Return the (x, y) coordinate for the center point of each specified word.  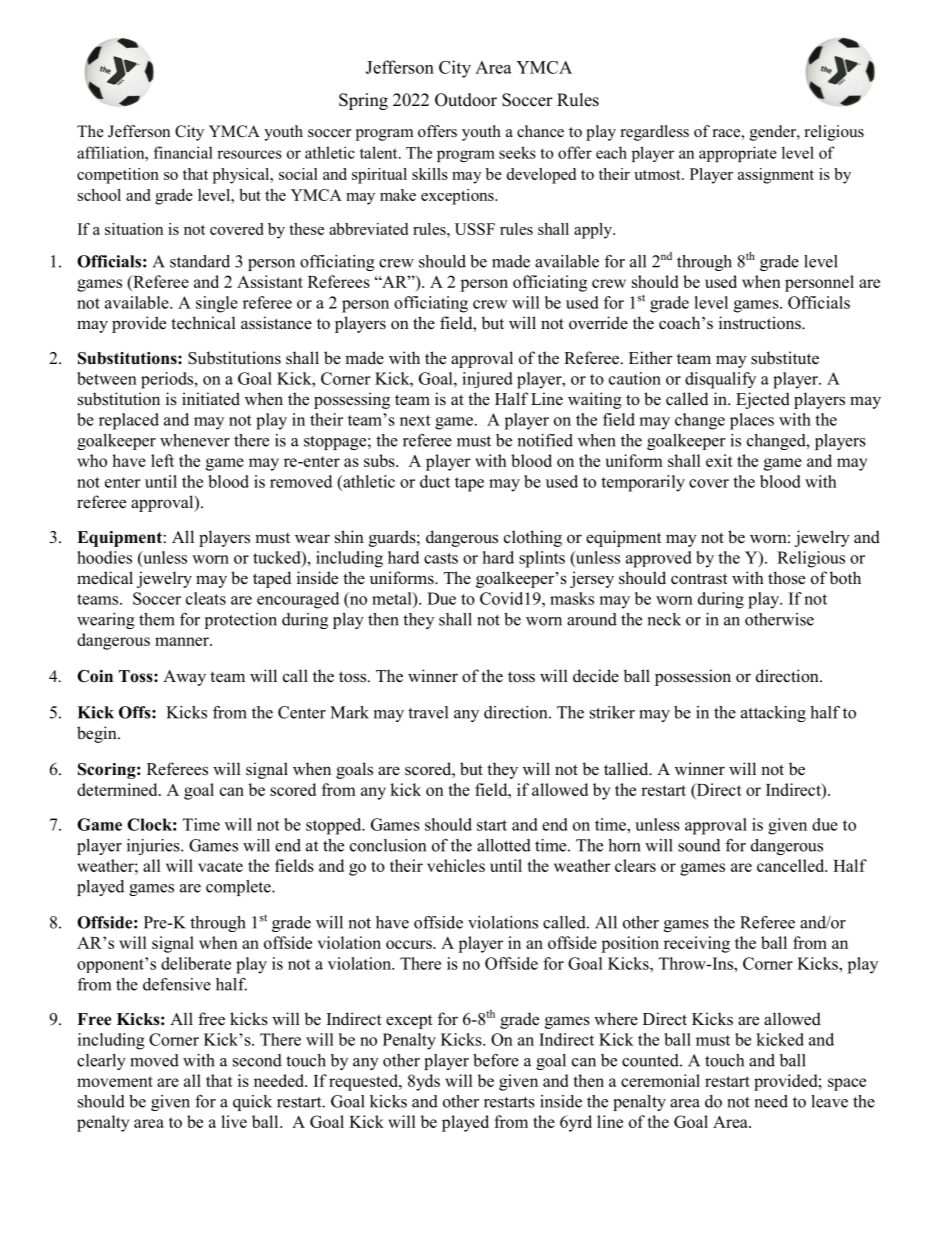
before (496, 1060)
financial (183, 152)
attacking (773, 714)
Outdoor (466, 100)
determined (118, 789)
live (234, 1121)
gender (774, 133)
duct (435, 481)
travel (428, 712)
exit (719, 460)
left (162, 460)
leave (829, 1101)
